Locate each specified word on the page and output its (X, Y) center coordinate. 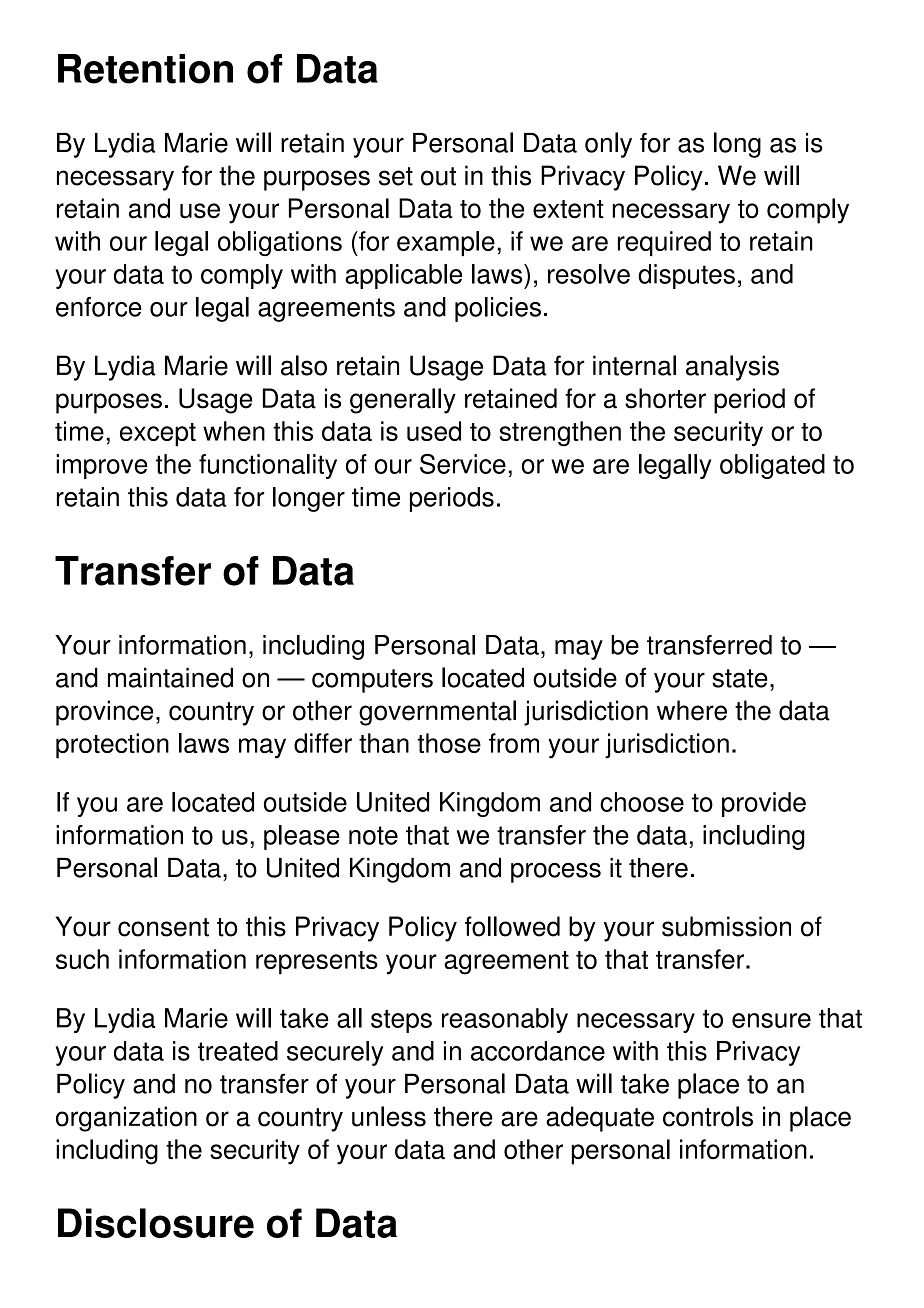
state (740, 678)
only (608, 145)
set (396, 176)
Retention (145, 69)
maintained (170, 677)
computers (372, 681)
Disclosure (156, 1223)
